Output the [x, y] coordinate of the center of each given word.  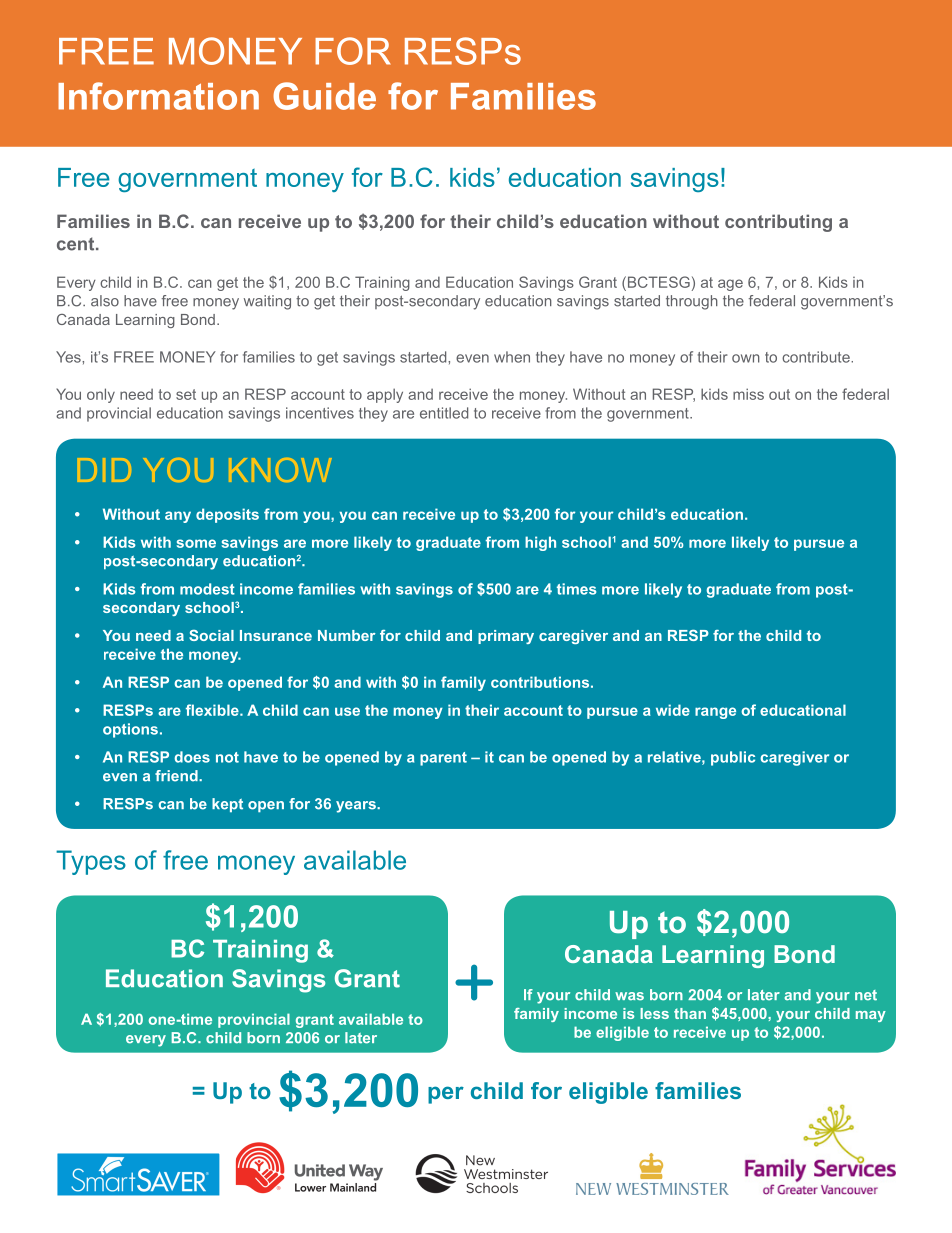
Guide [324, 96]
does [192, 757]
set [186, 394]
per [446, 1095]
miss [748, 394]
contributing [778, 223]
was [629, 996]
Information [158, 96]
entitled [444, 413]
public [733, 758]
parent [443, 759]
